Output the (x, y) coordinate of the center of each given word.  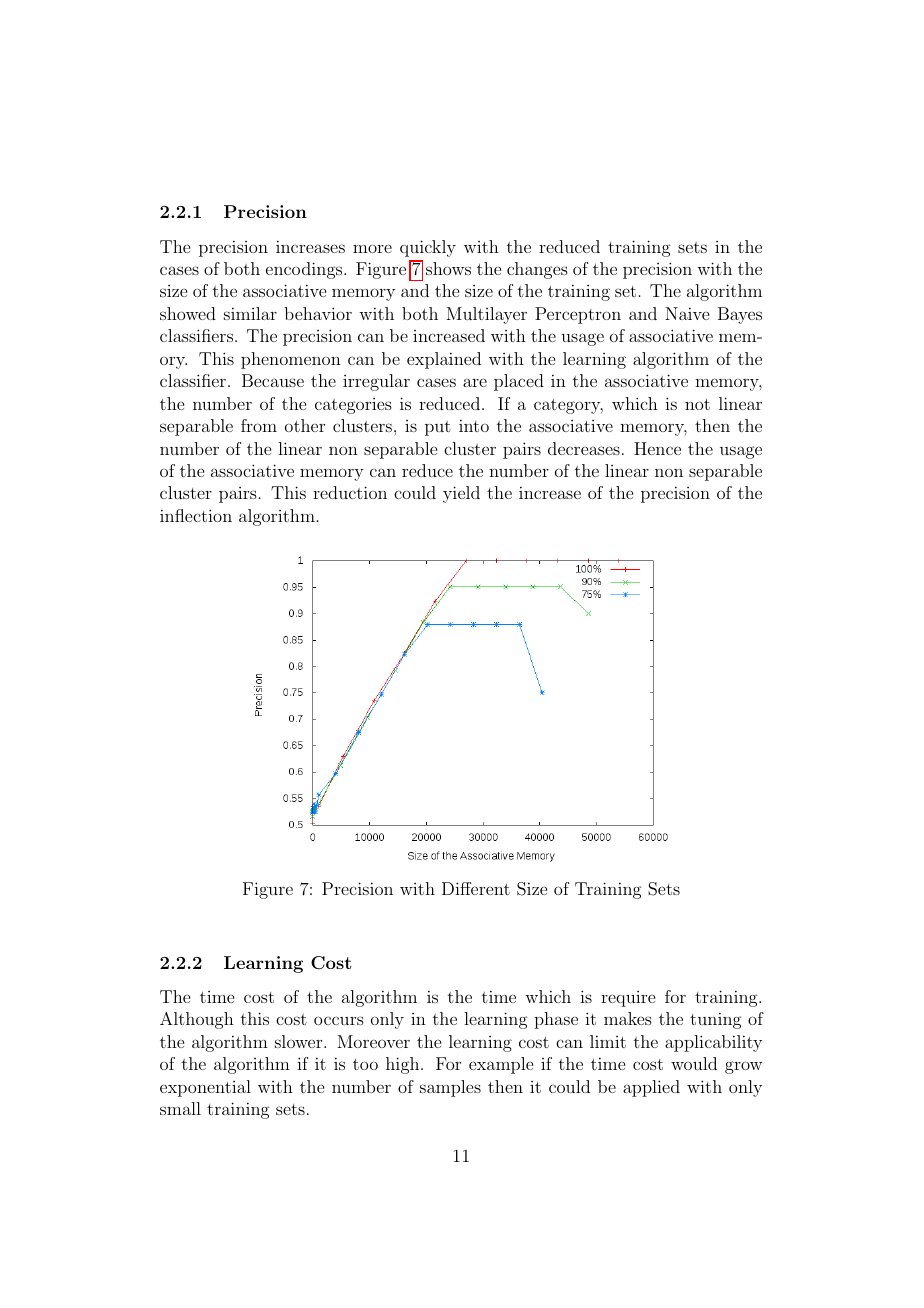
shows (448, 268)
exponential (205, 1088)
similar (250, 313)
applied (651, 1088)
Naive (687, 313)
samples (450, 1088)
